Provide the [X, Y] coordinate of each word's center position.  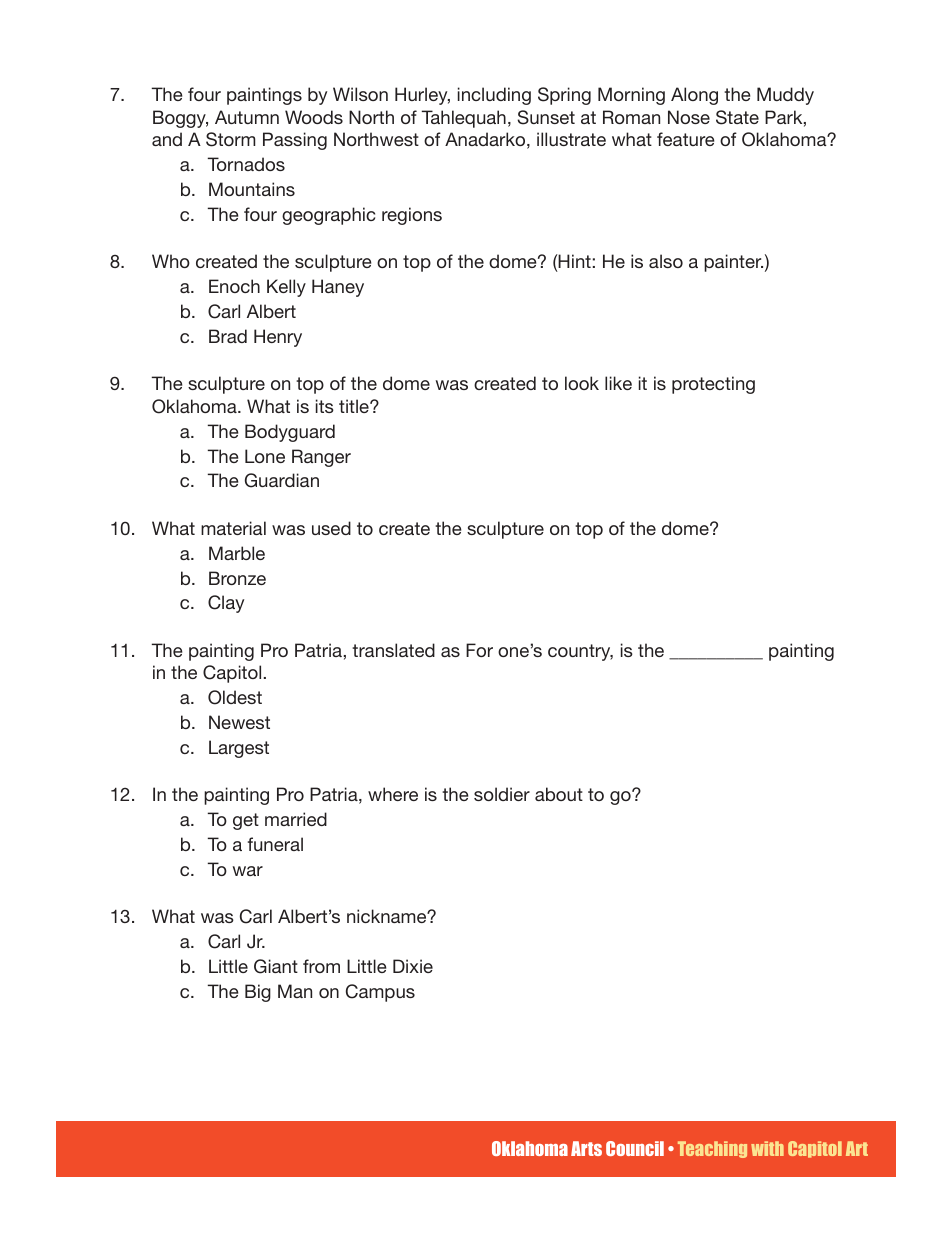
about [559, 794]
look [582, 383]
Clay [226, 604]
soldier [502, 794]
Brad [228, 336]
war [248, 871]
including [494, 96]
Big [258, 993]
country [580, 652]
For [479, 650]
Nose [689, 117]
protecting [713, 385]
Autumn [247, 117]
